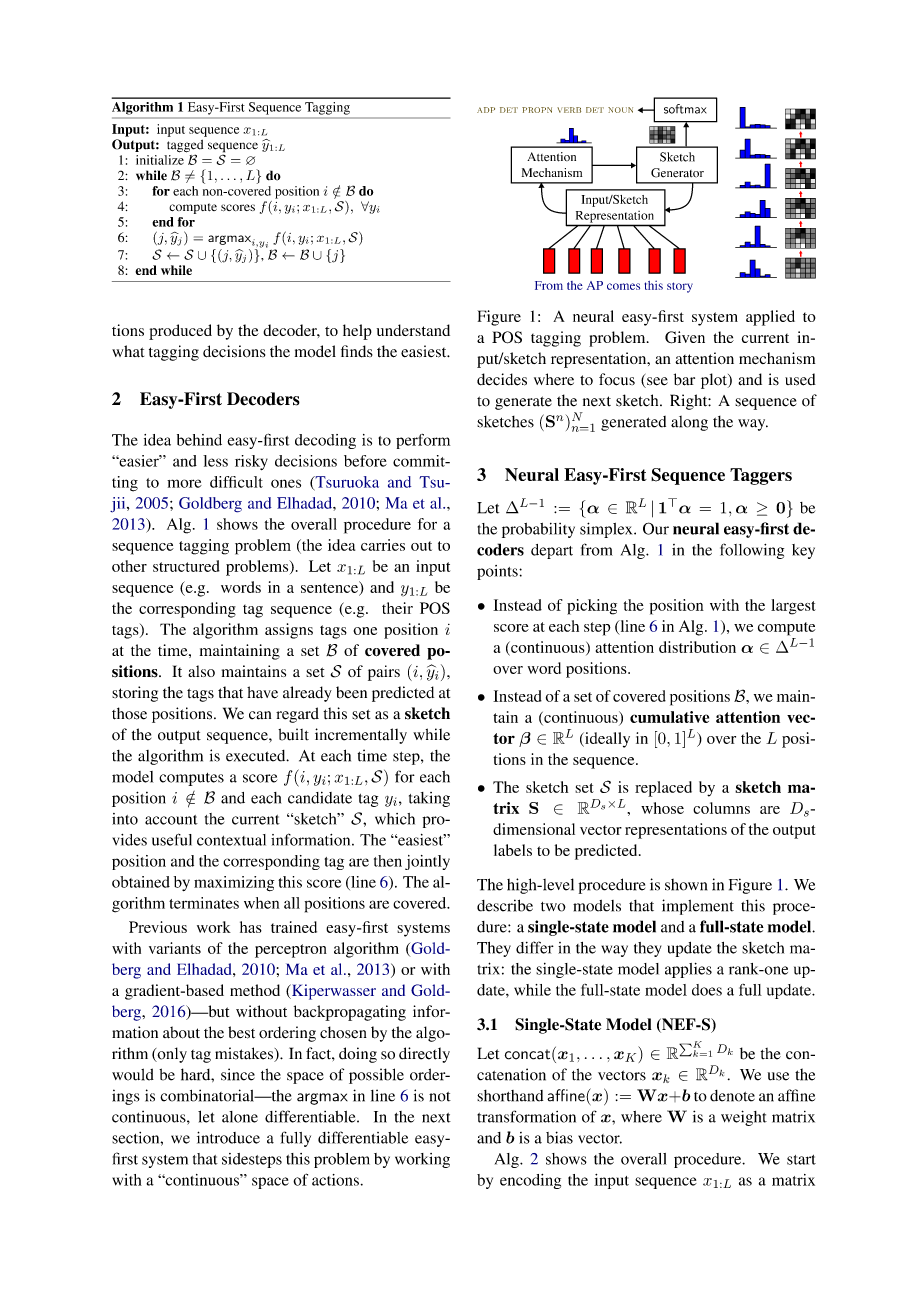  Describe the element at coordinates (184, 483) in the screenshot. I see `more` at that location.
